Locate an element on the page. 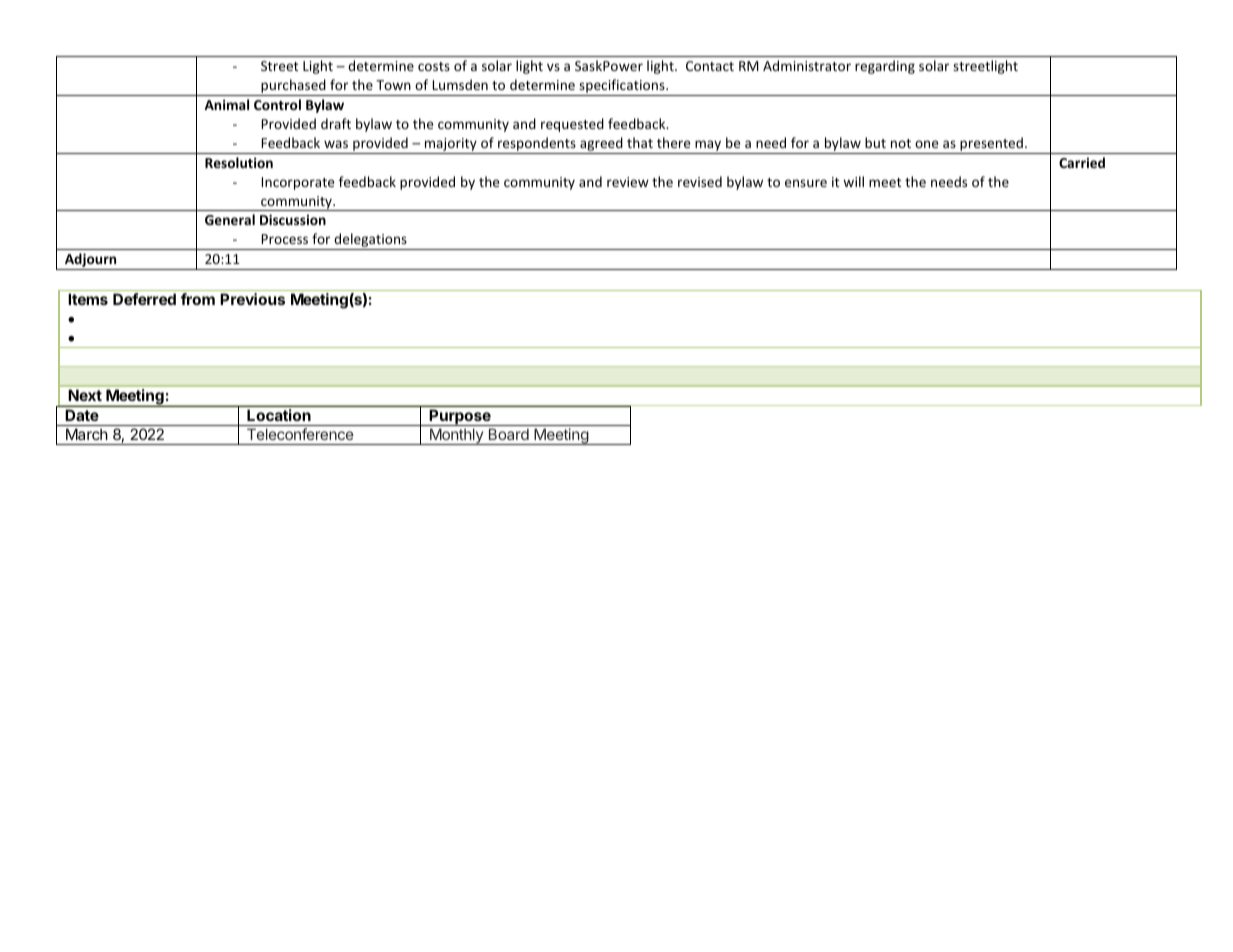 Image resolution: width=1233 pixels, height=952 pixels. from is located at coordinates (198, 299).
